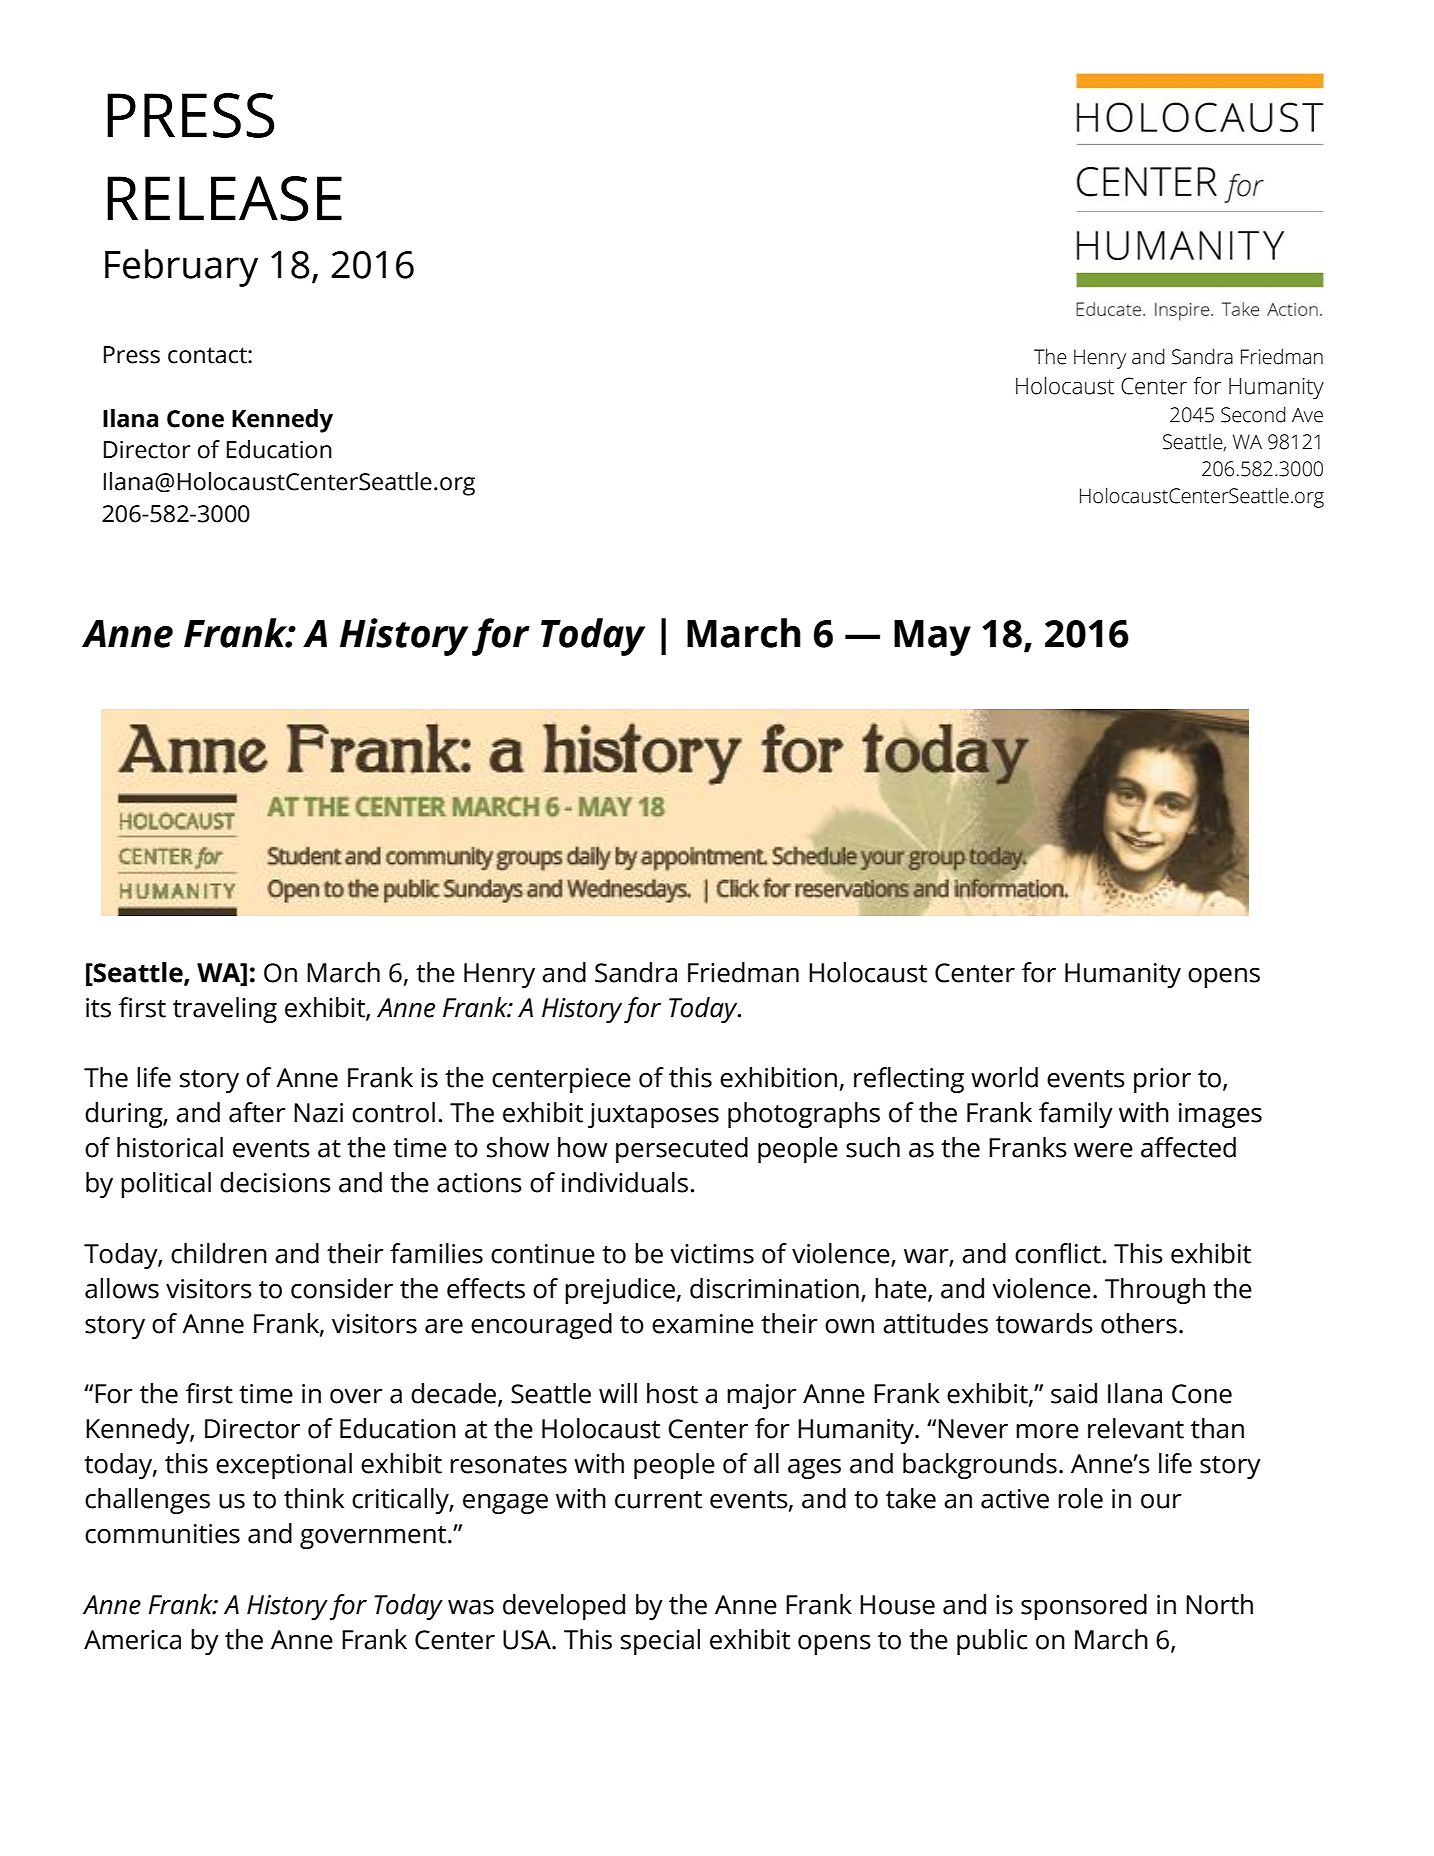 The width and height of the screenshot is (1434, 1856). Describe the element at coordinates (224, 198) in the screenshot. I see `RELEASE` at that location.
